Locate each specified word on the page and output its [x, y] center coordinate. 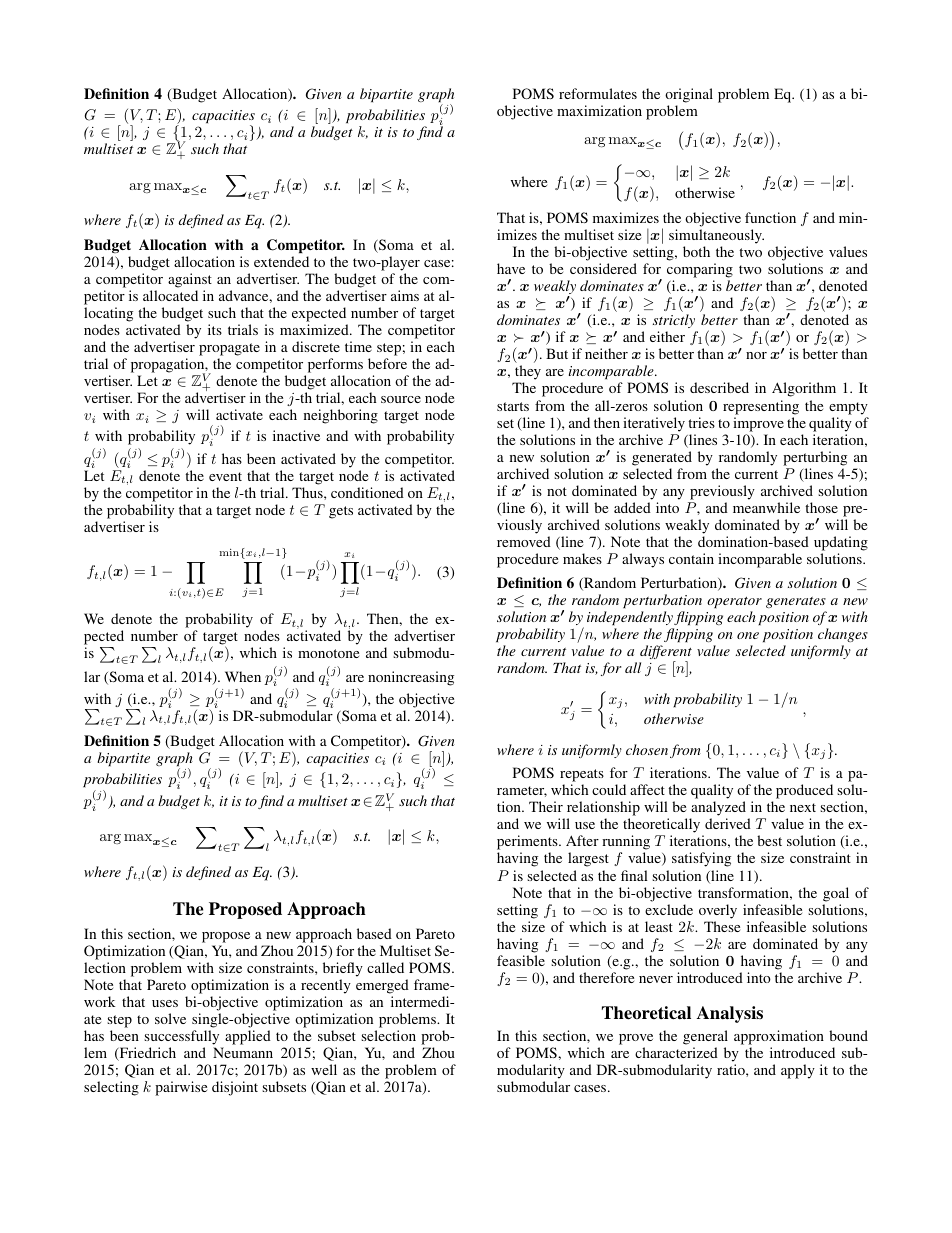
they [527, 374]
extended [281, 261]
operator [734, 602]
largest [588, 859]
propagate [229, 349]
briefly [343, 969]
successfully [183, 1039]
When [243, 676]
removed [524, 541]
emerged [382, 986]
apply [798, 1071]
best [769, 840]
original [689, 95]
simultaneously [716, 236]
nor [756, 355]
